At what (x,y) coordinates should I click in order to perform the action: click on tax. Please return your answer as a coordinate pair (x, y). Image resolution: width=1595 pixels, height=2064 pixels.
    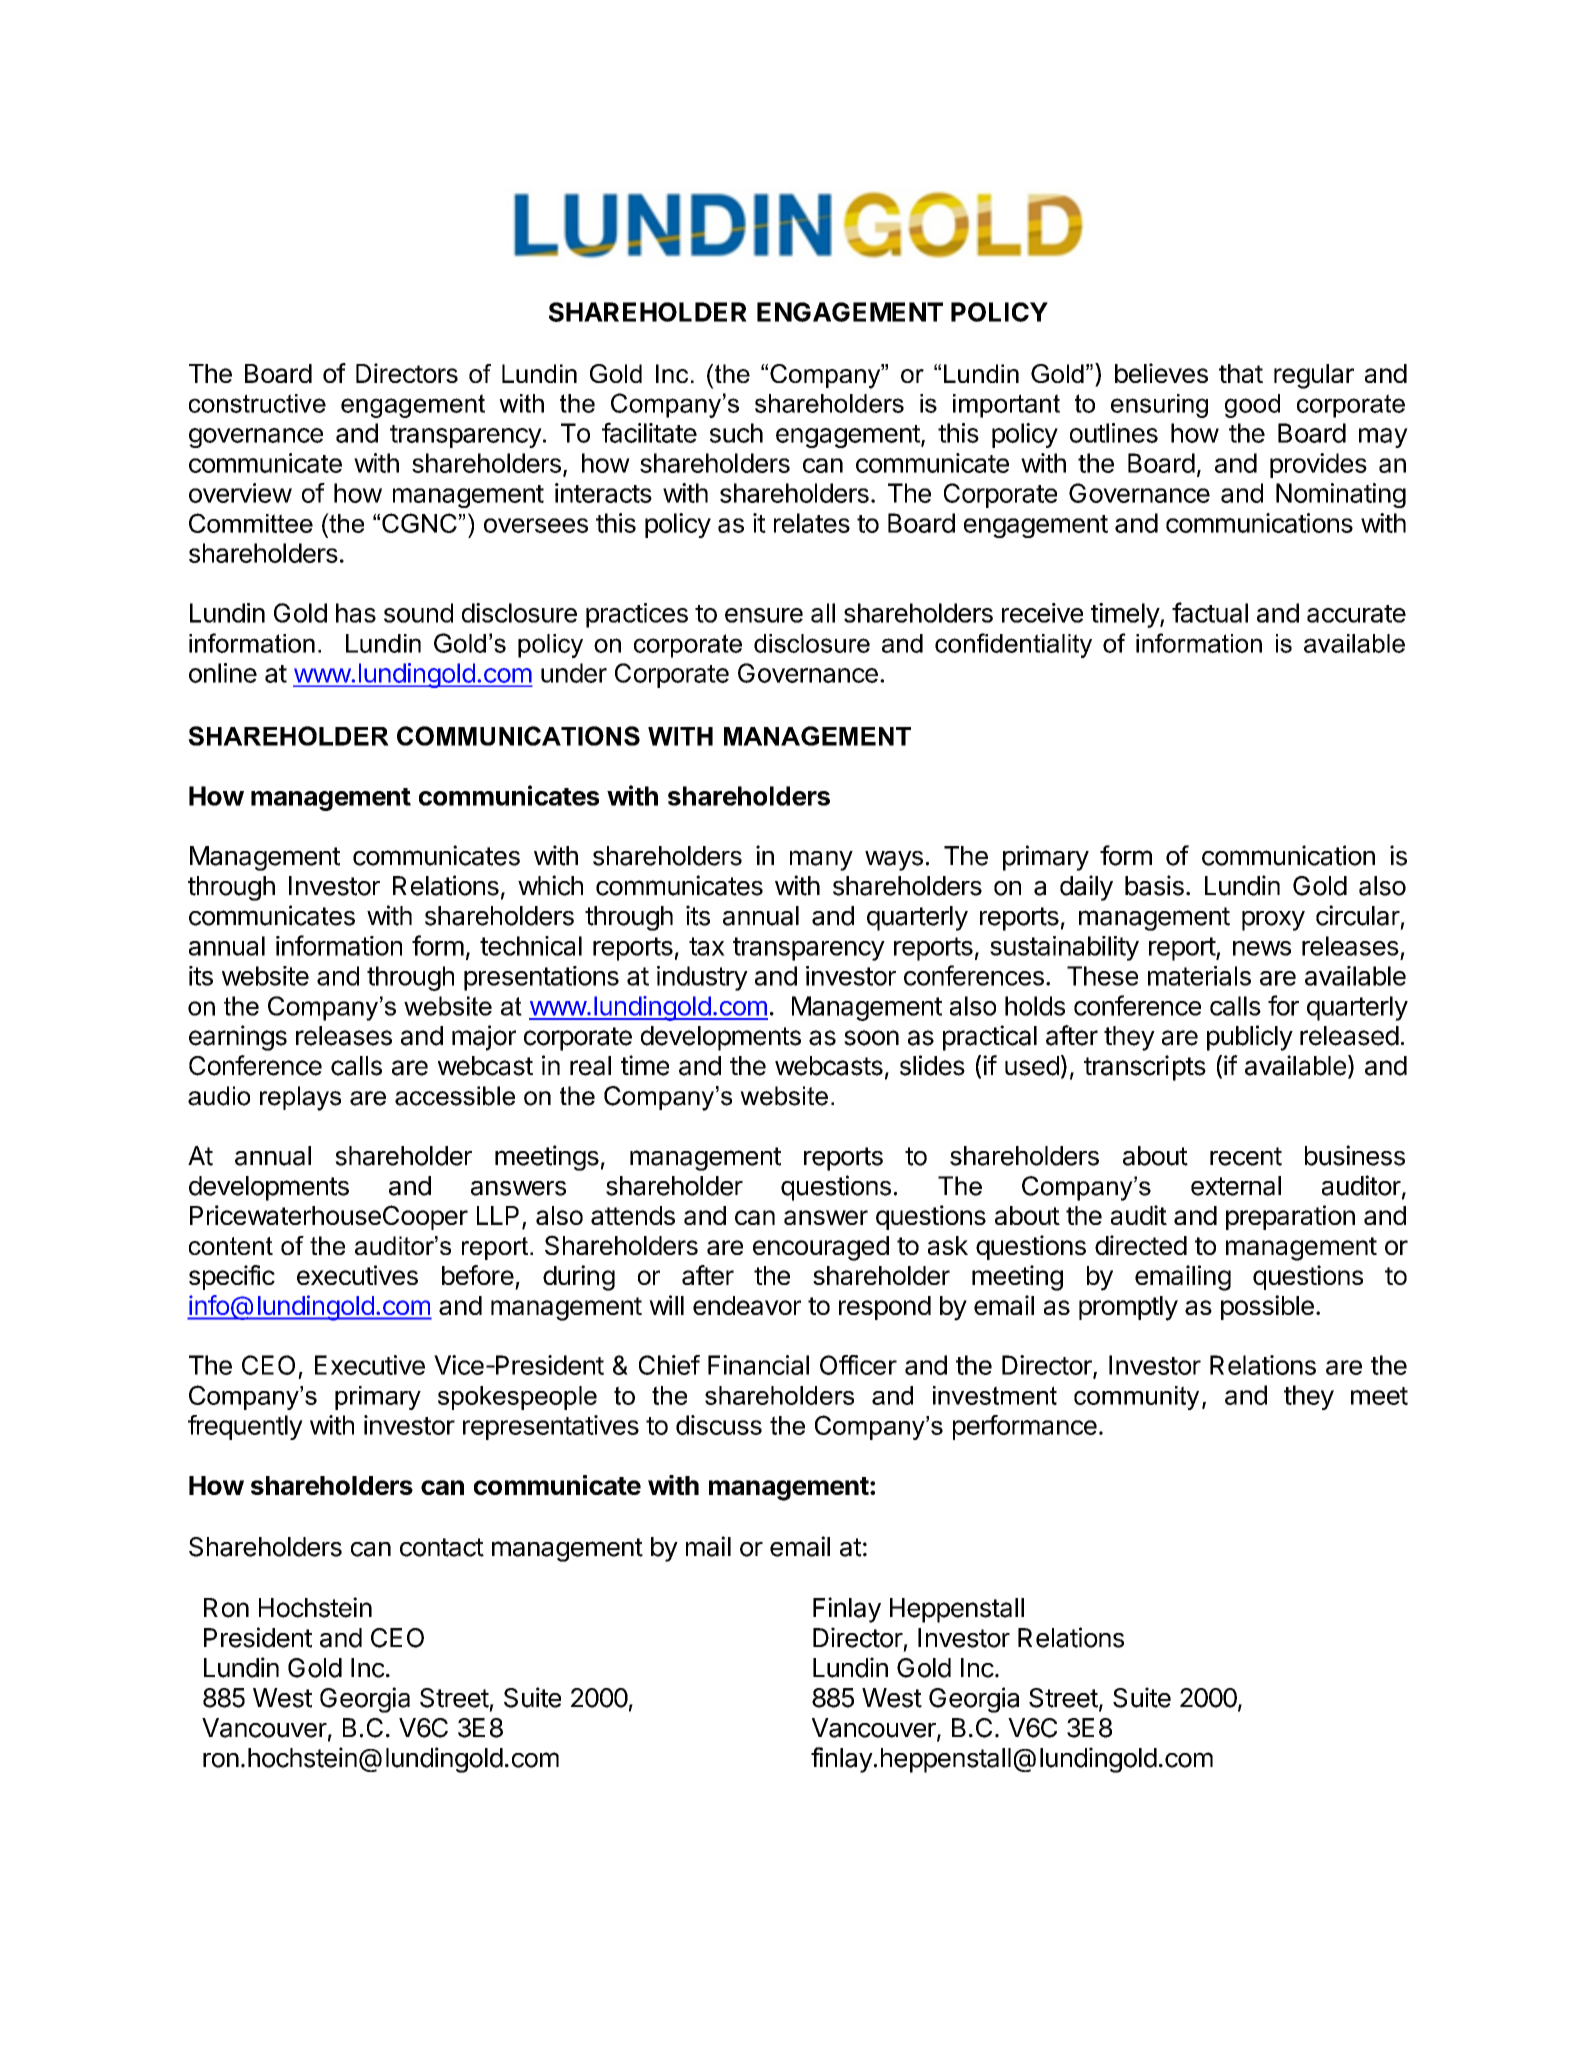
    Looking at the image, I should click on (707, 946).
